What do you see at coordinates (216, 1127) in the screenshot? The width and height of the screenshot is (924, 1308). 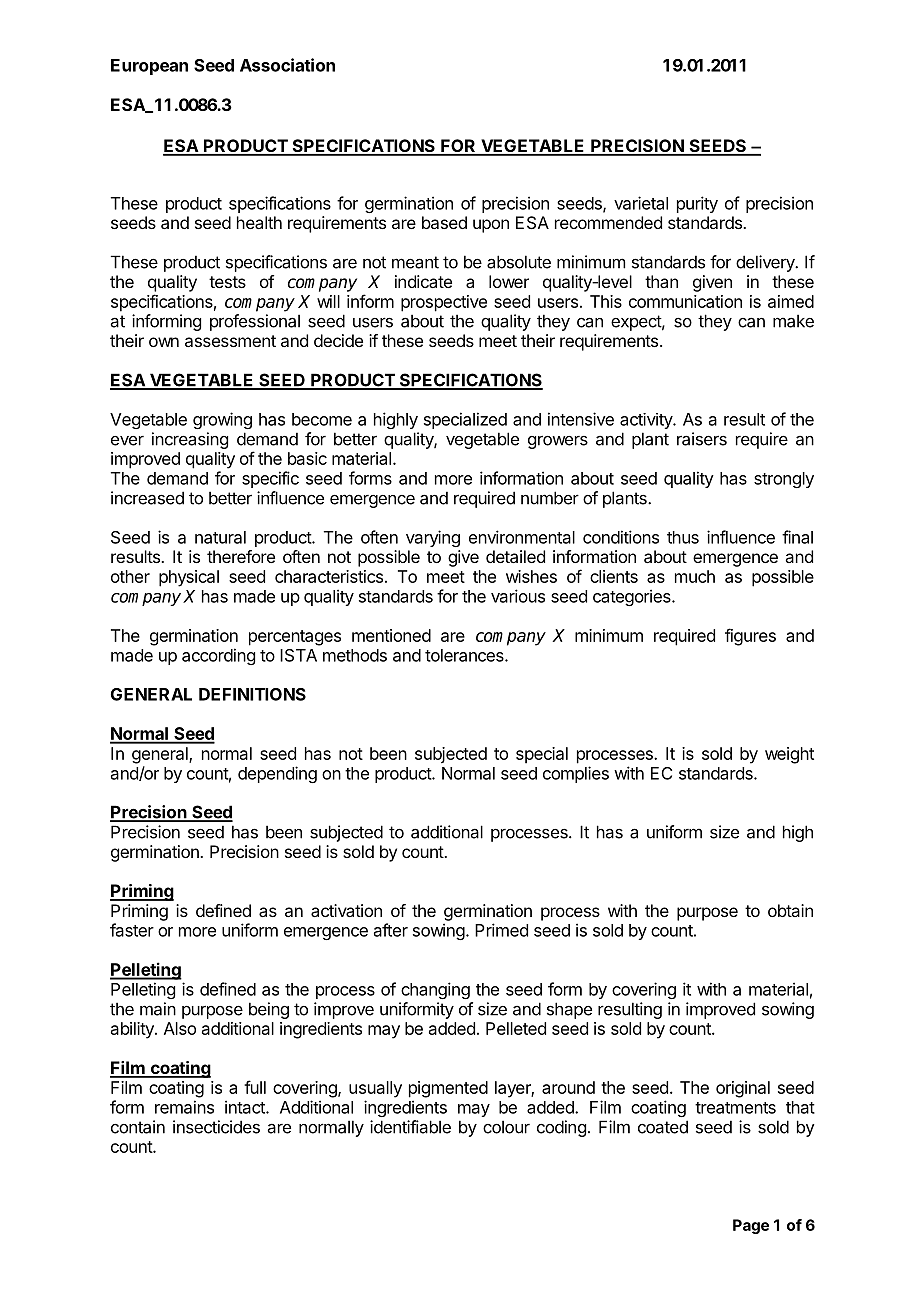 I see `insecticides` at bounding box center [216, 1127].
